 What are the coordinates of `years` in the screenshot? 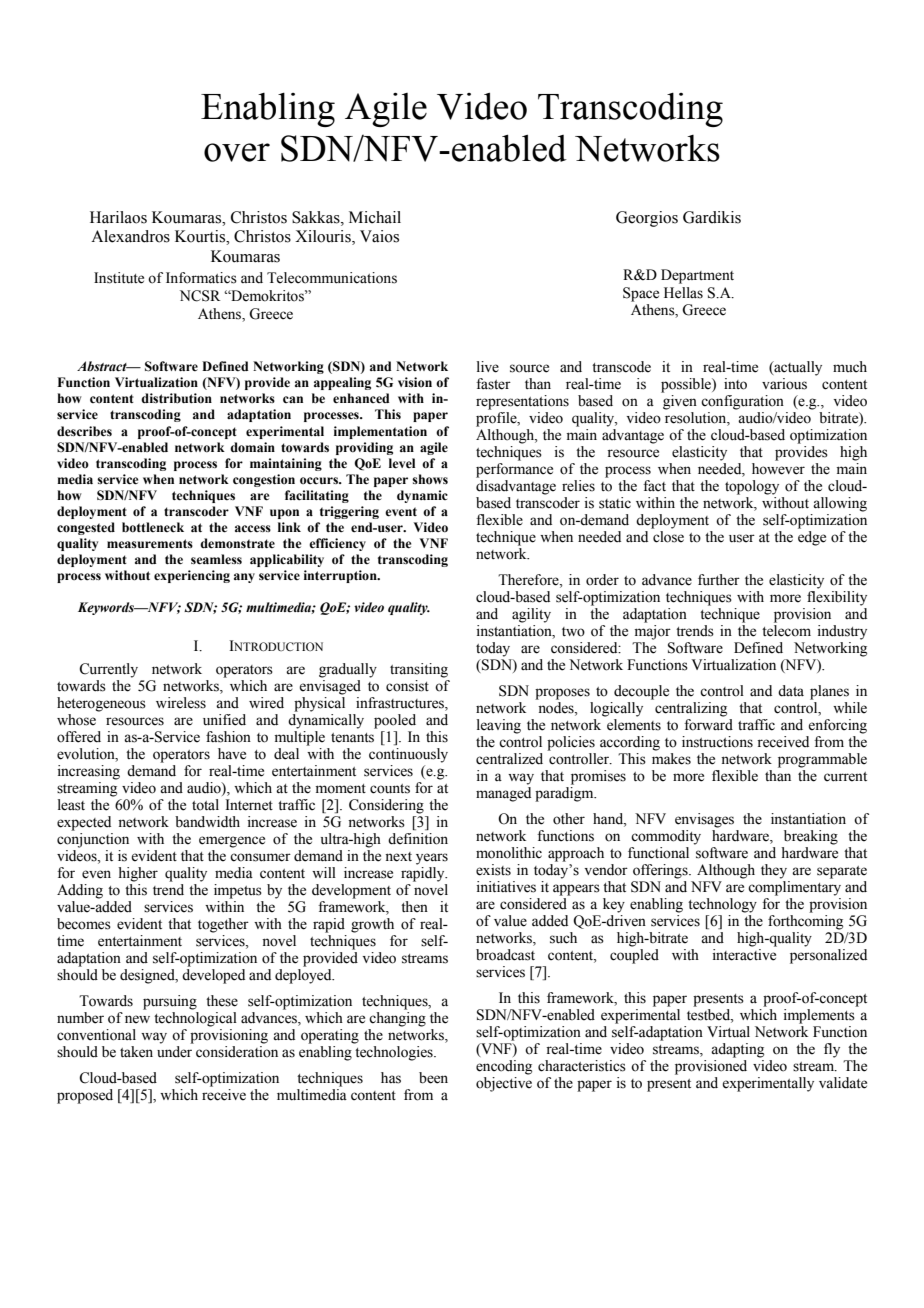 It's located at (432, 859).
